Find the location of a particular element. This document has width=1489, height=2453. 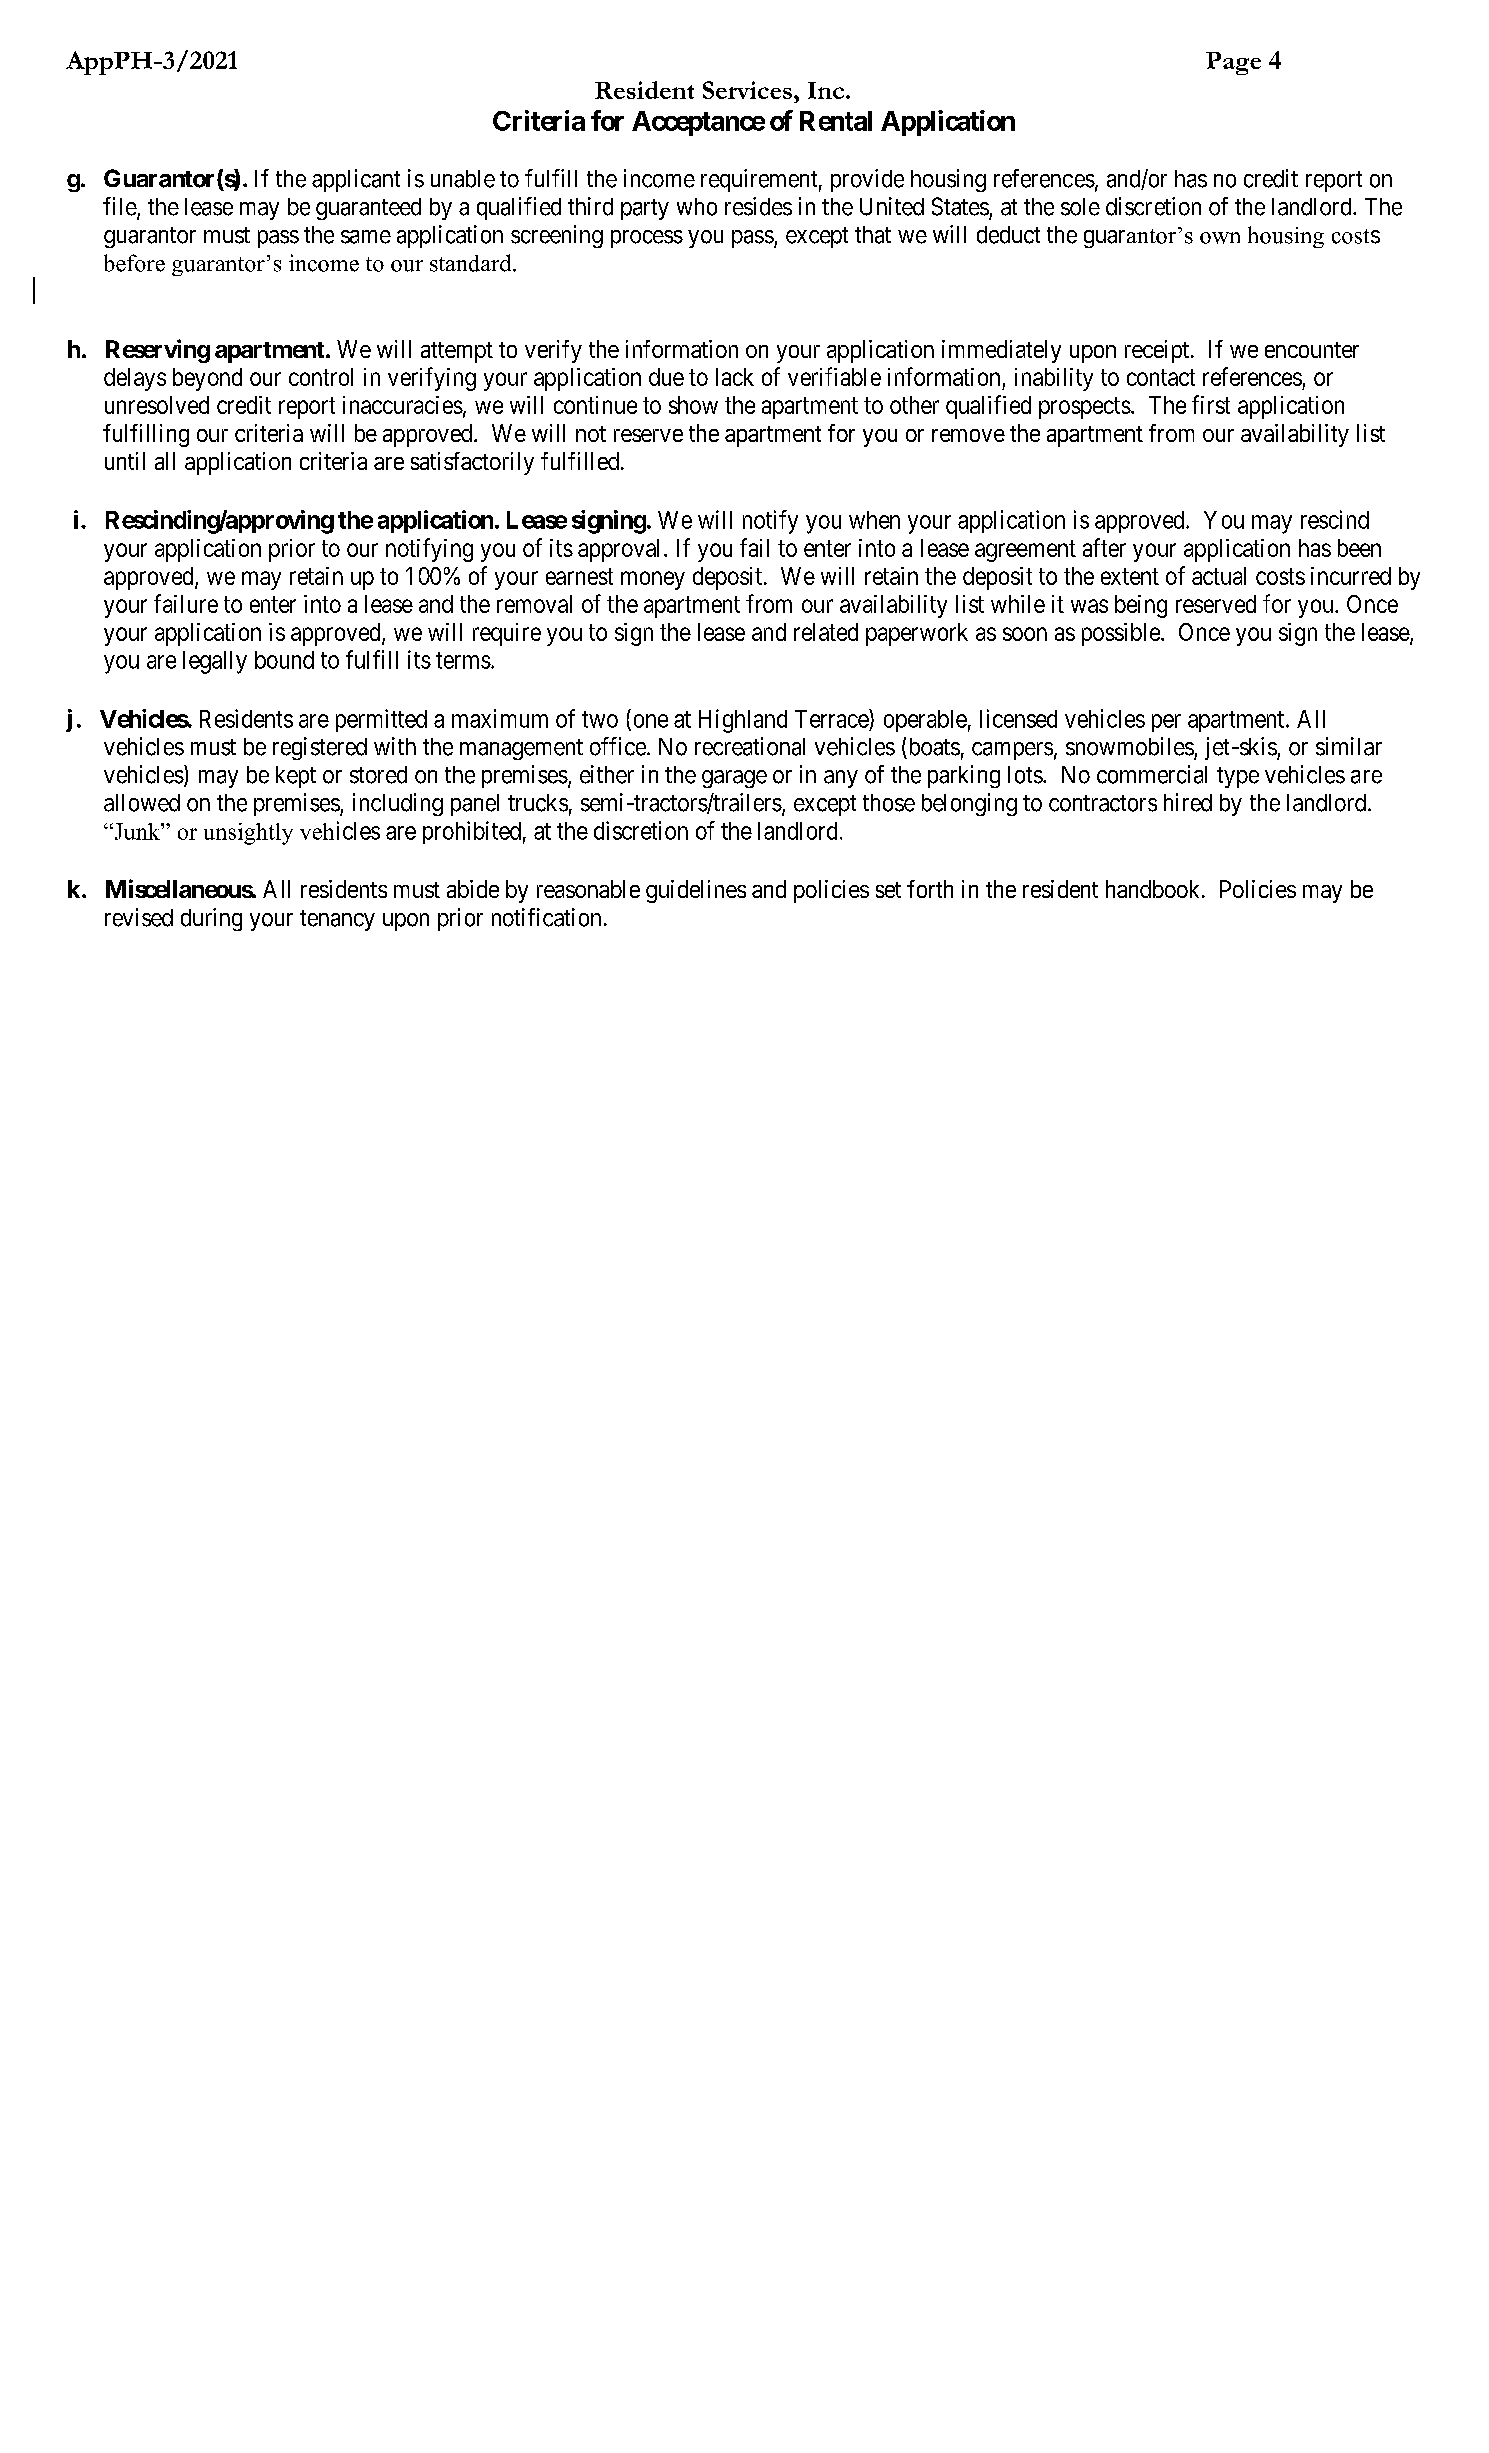

handbook is located at coordinates (1154, 889).
